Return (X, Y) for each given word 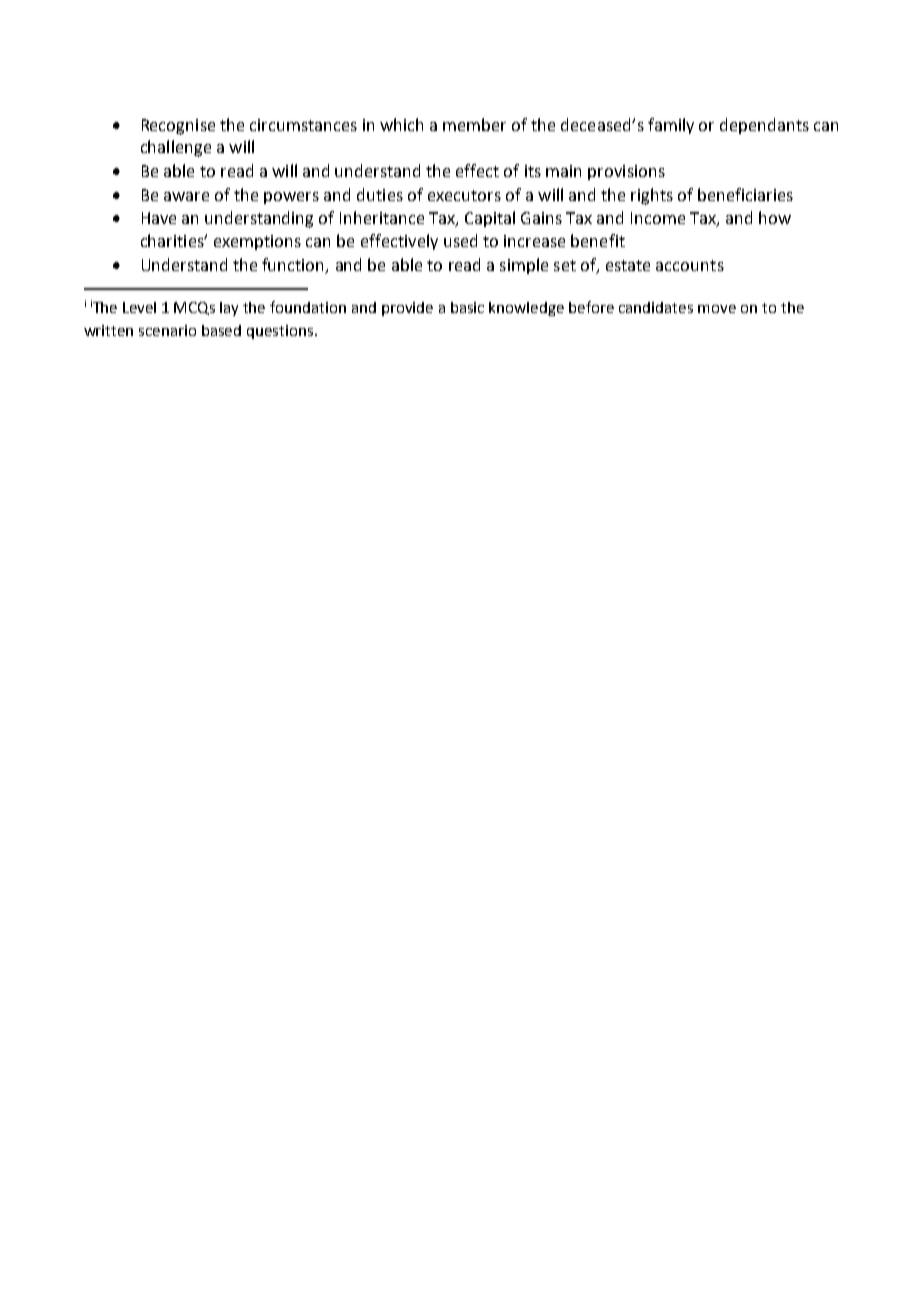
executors (464, 195)
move (717, 309)
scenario (167, 330)
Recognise (178, 127)
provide (407, 309)
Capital (490, 219)
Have (159, 218)
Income (658, 218)
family (671, 126)
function (294, 266)
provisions (626, 172)
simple (524, 266)
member (474, 124)
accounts (690, 265)
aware (186, 196)
